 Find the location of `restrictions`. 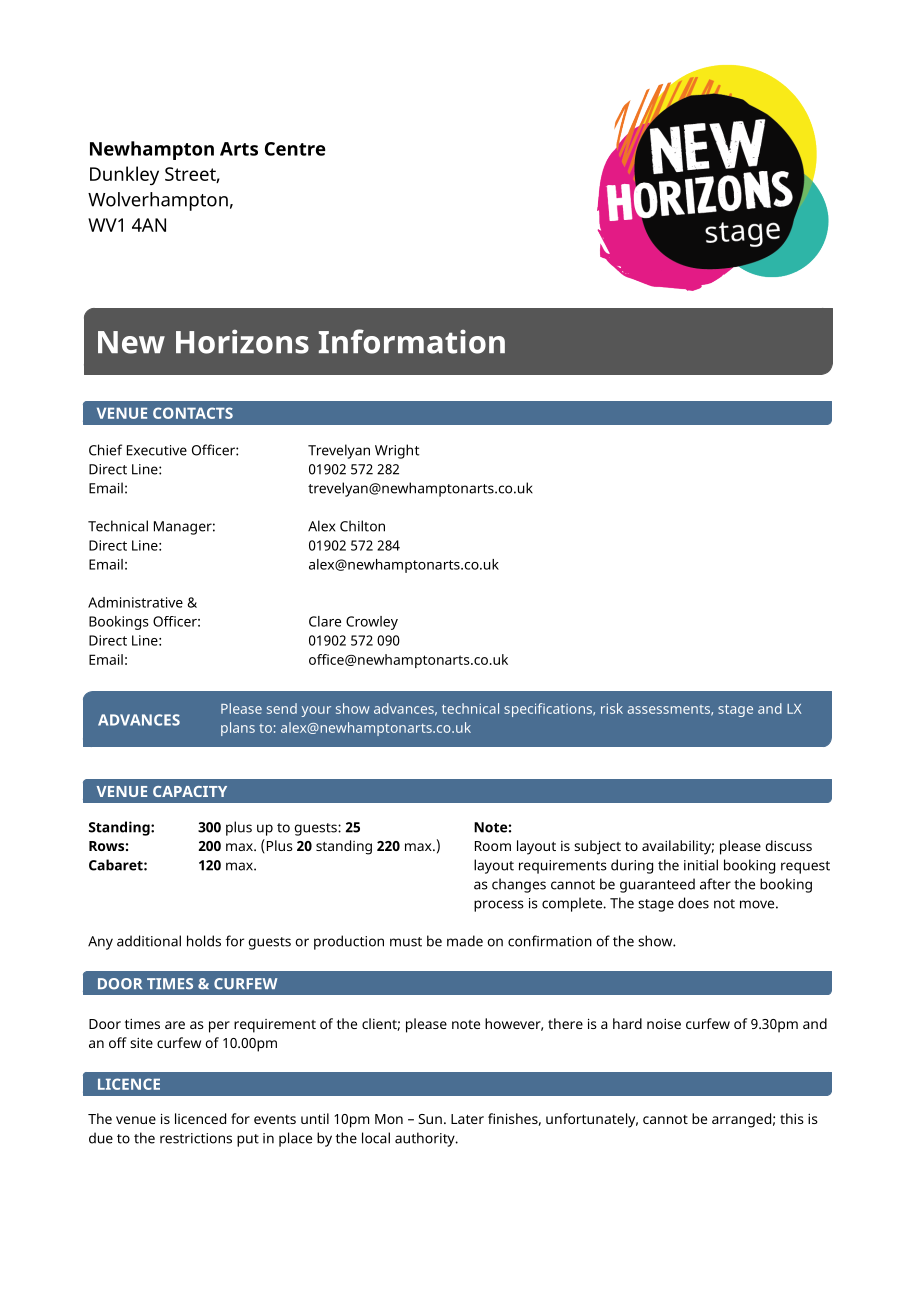

restrictions is located at coordinates (196, 1138).
